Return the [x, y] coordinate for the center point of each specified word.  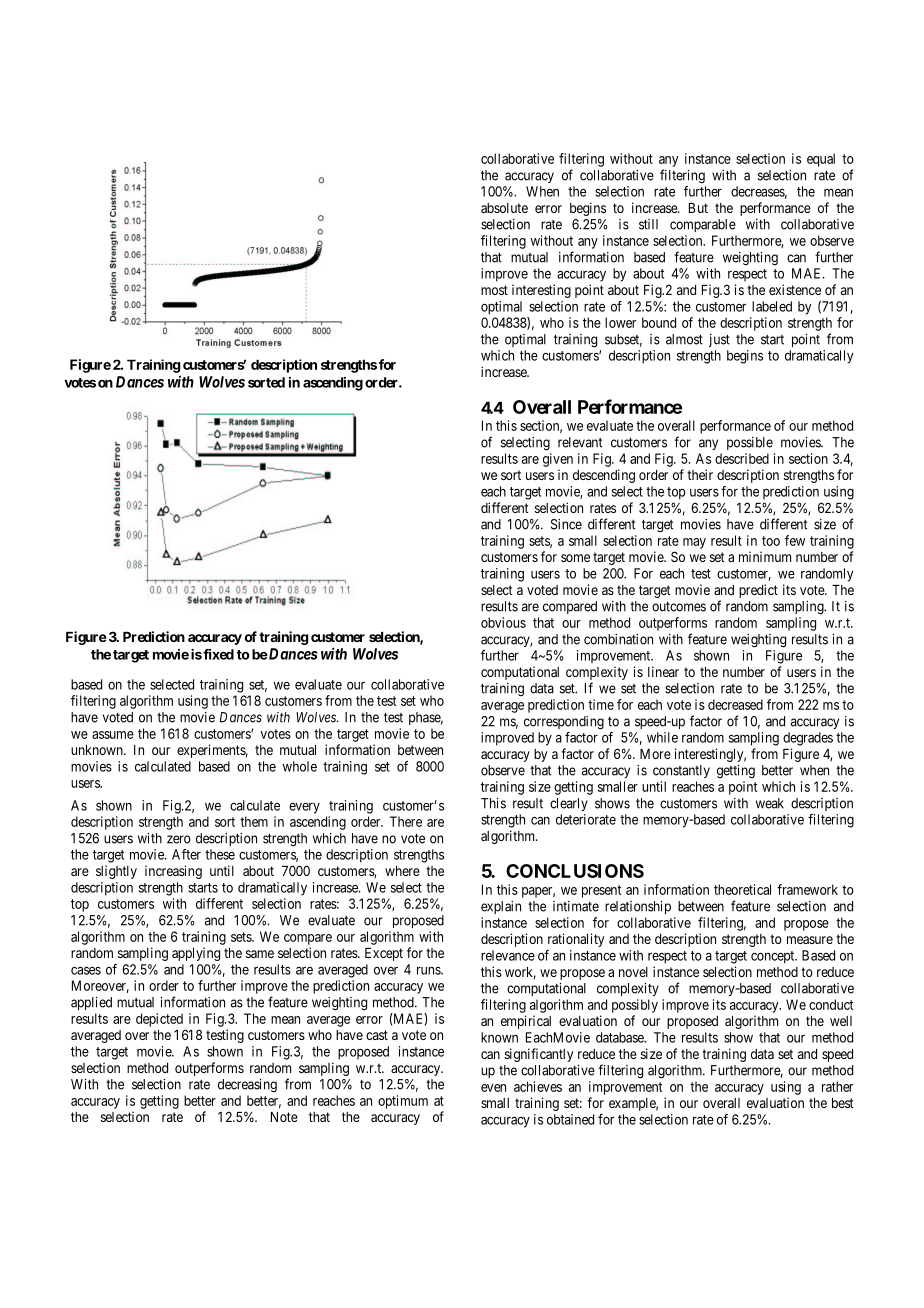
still [648, 224]
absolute [504, 208]
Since [566, 524]
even [493, 1088]
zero [179, 839]
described [742, 458]
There [406, 821]
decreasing [247, 1086]
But [698, 208]
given [558, 460]
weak [770, 803]
